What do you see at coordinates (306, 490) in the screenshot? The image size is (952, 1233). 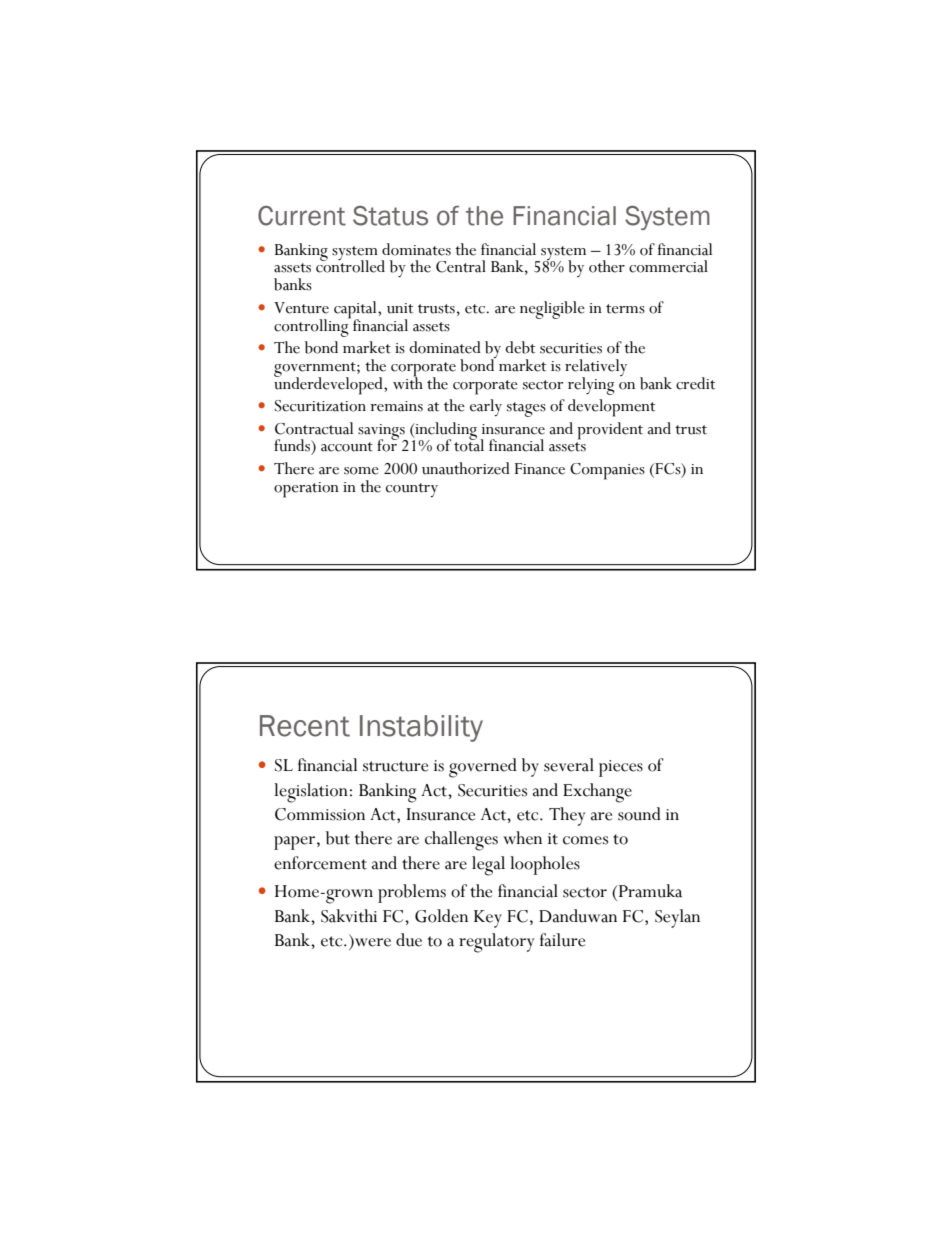 I see `operation` at bounding box center [306, 490].
